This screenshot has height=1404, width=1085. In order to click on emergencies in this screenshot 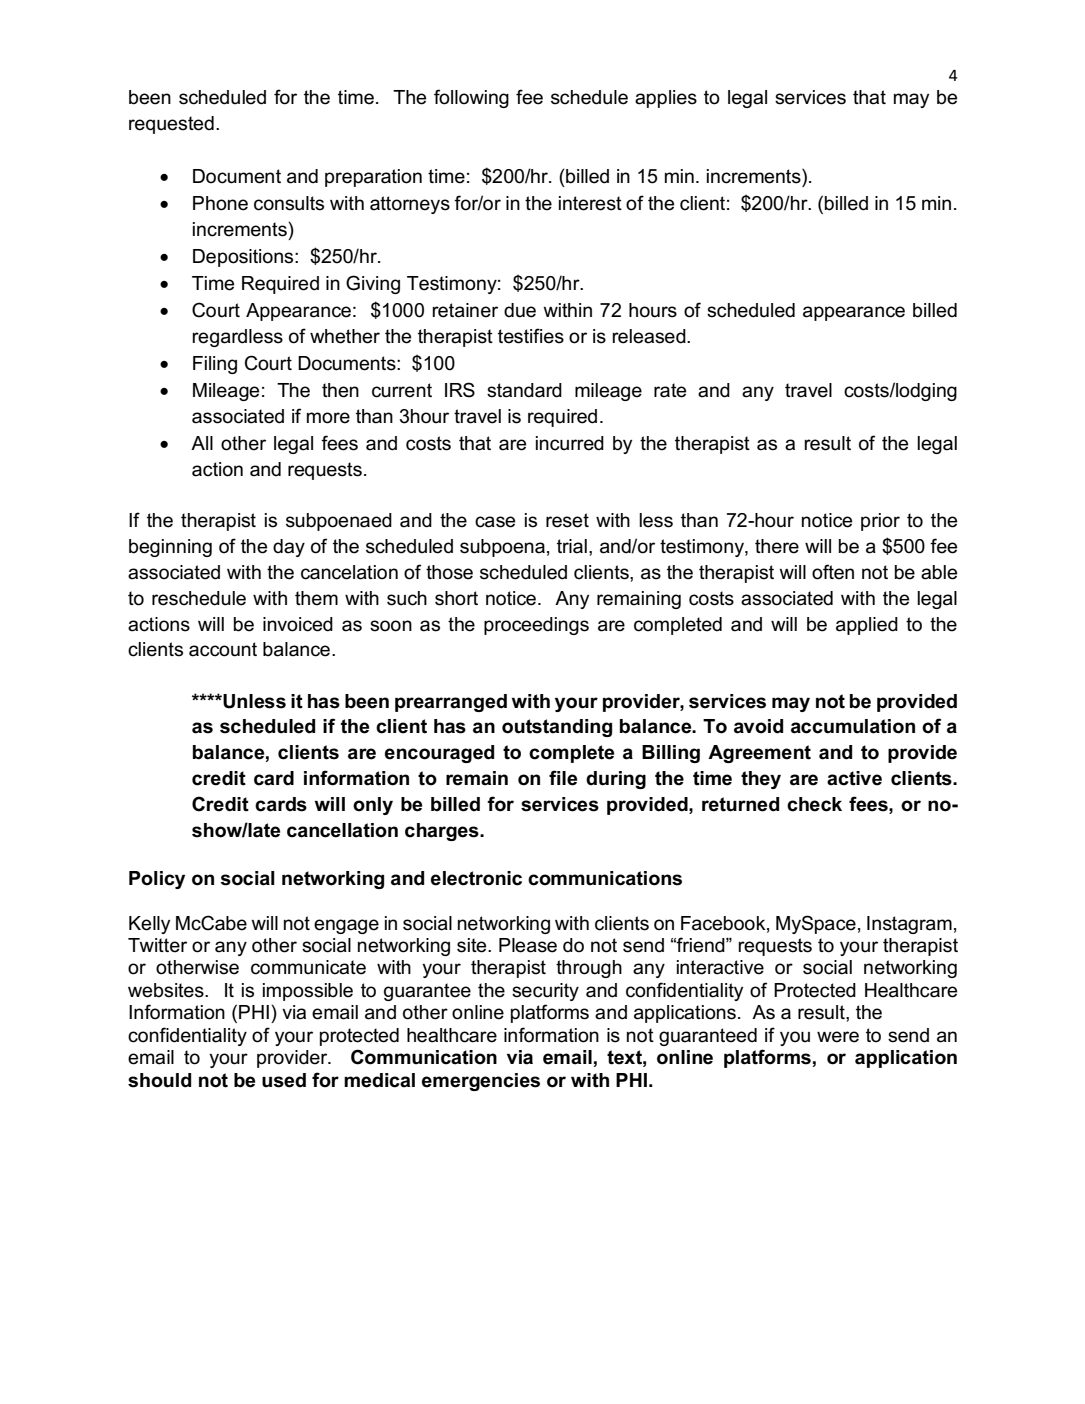, I will do `click(481, 1082)`.
